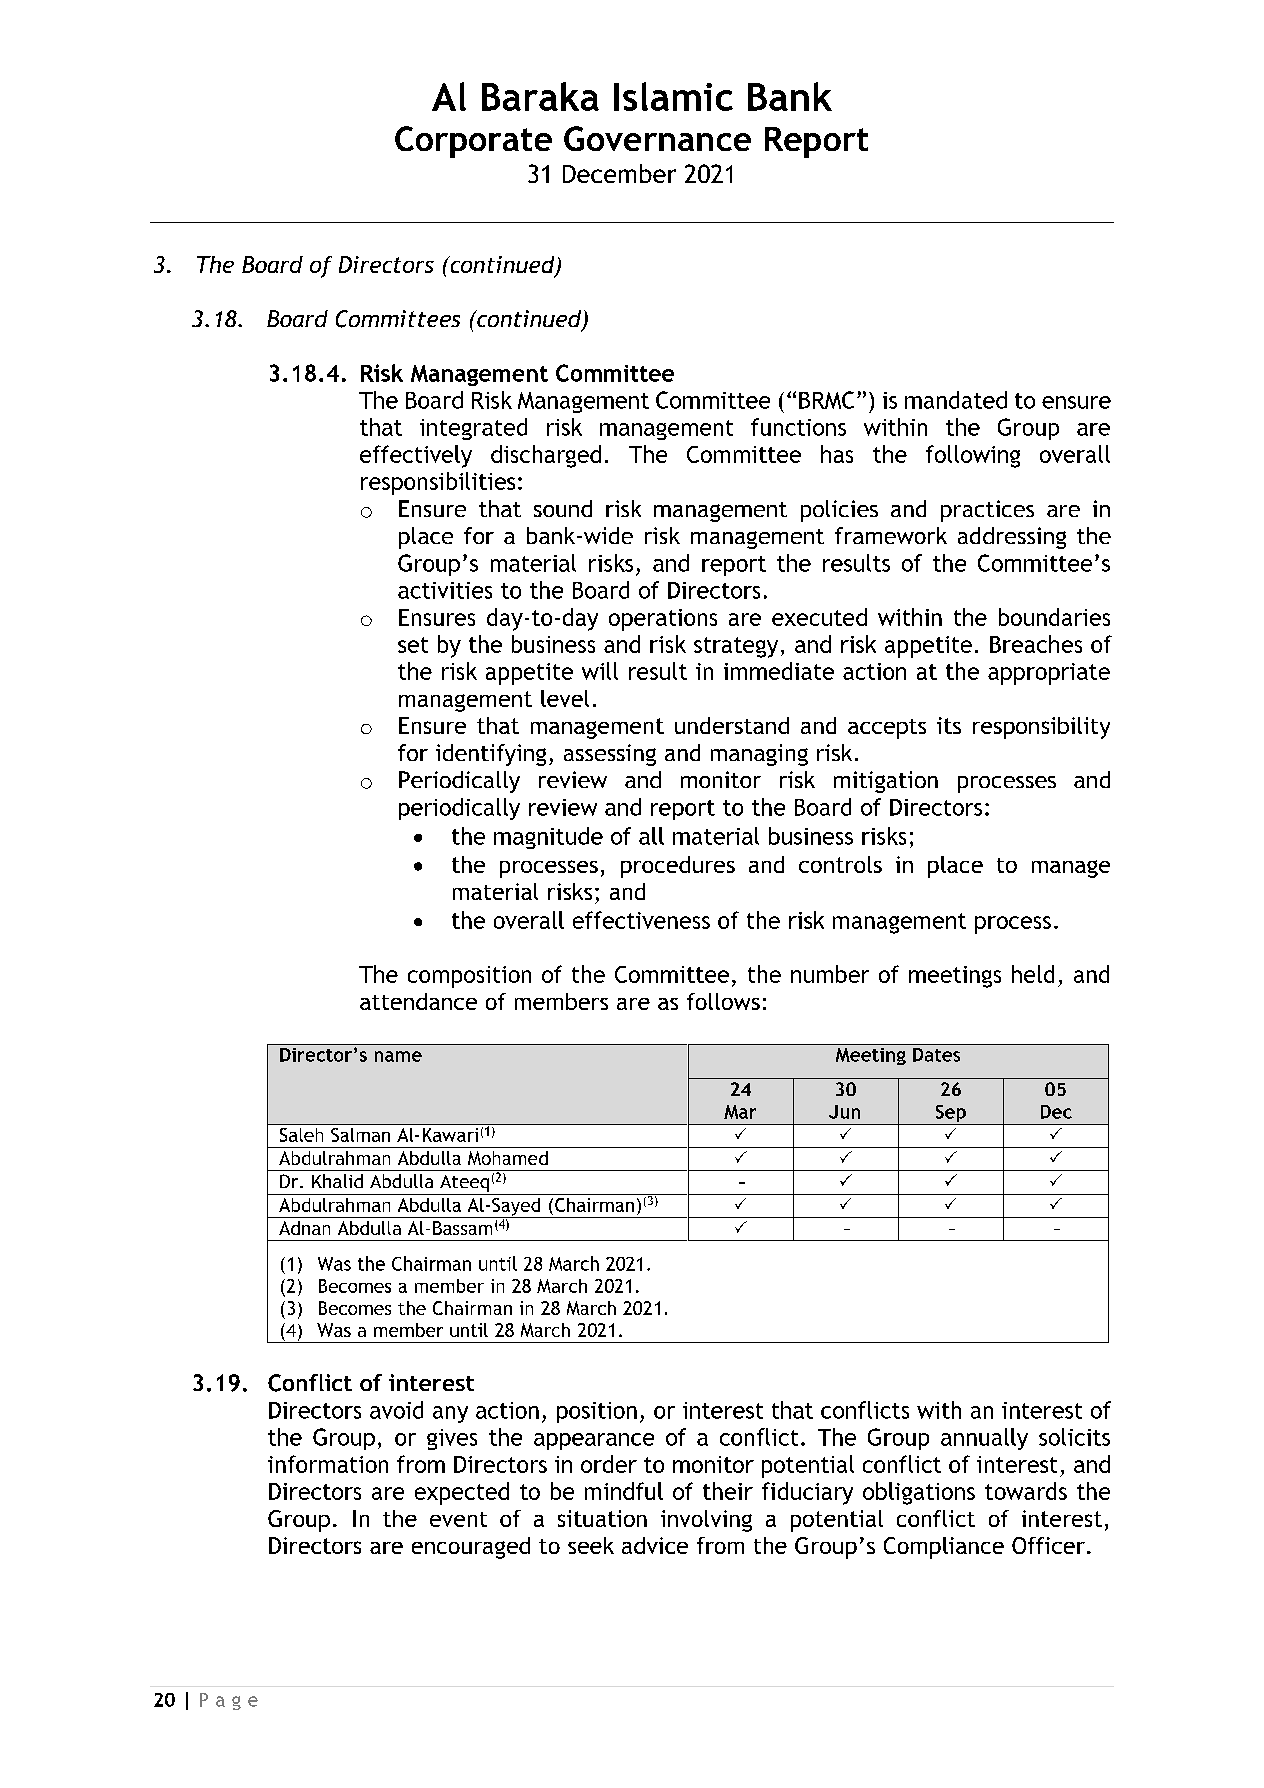 The image size is (1264, 1788). Describe the element at coordinates (1026, 1491) in the screenshot. I see `towards` at that location.
